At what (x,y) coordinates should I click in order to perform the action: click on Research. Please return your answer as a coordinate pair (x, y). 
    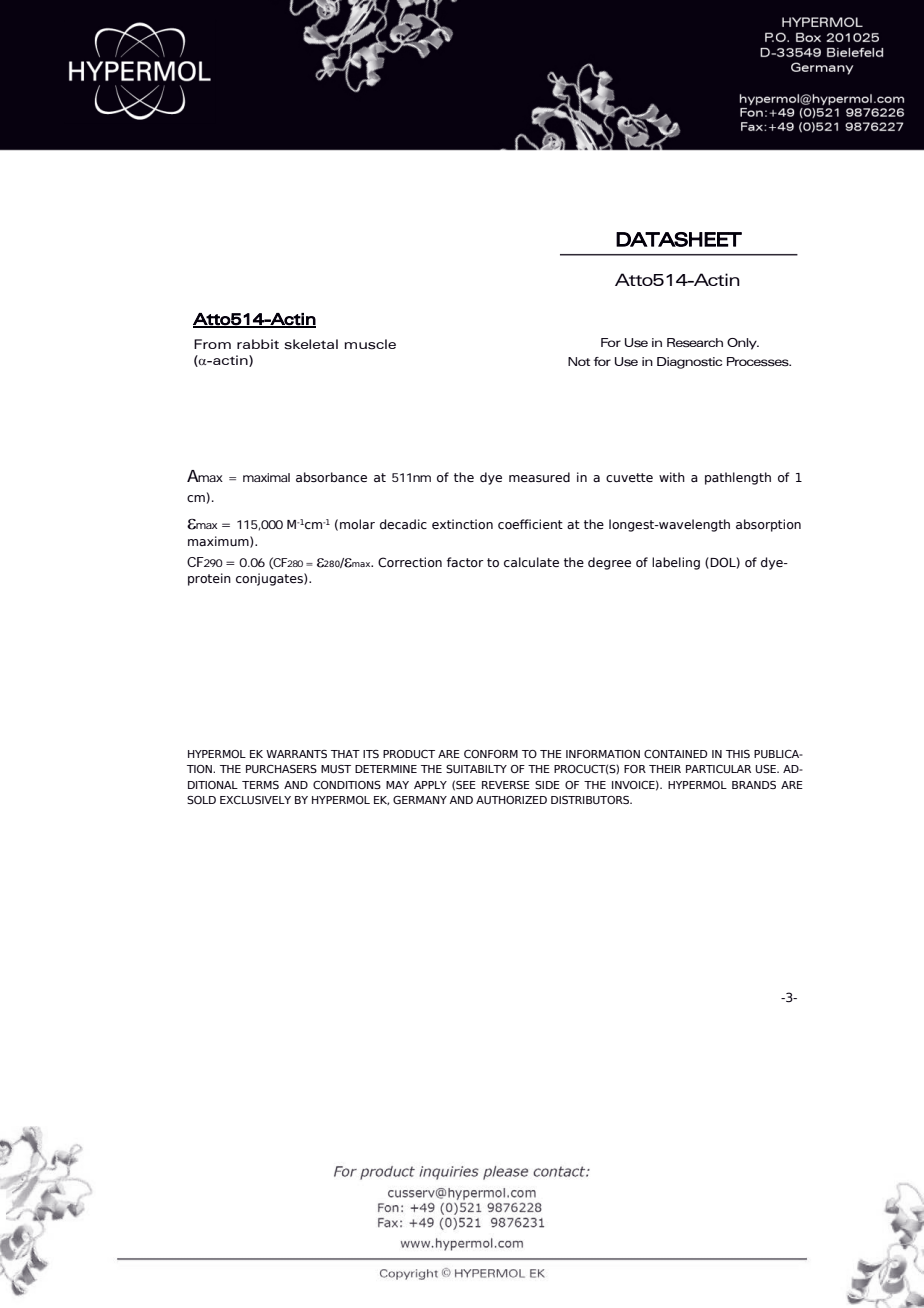
    Looking at the image, I should click on (695, 343).
